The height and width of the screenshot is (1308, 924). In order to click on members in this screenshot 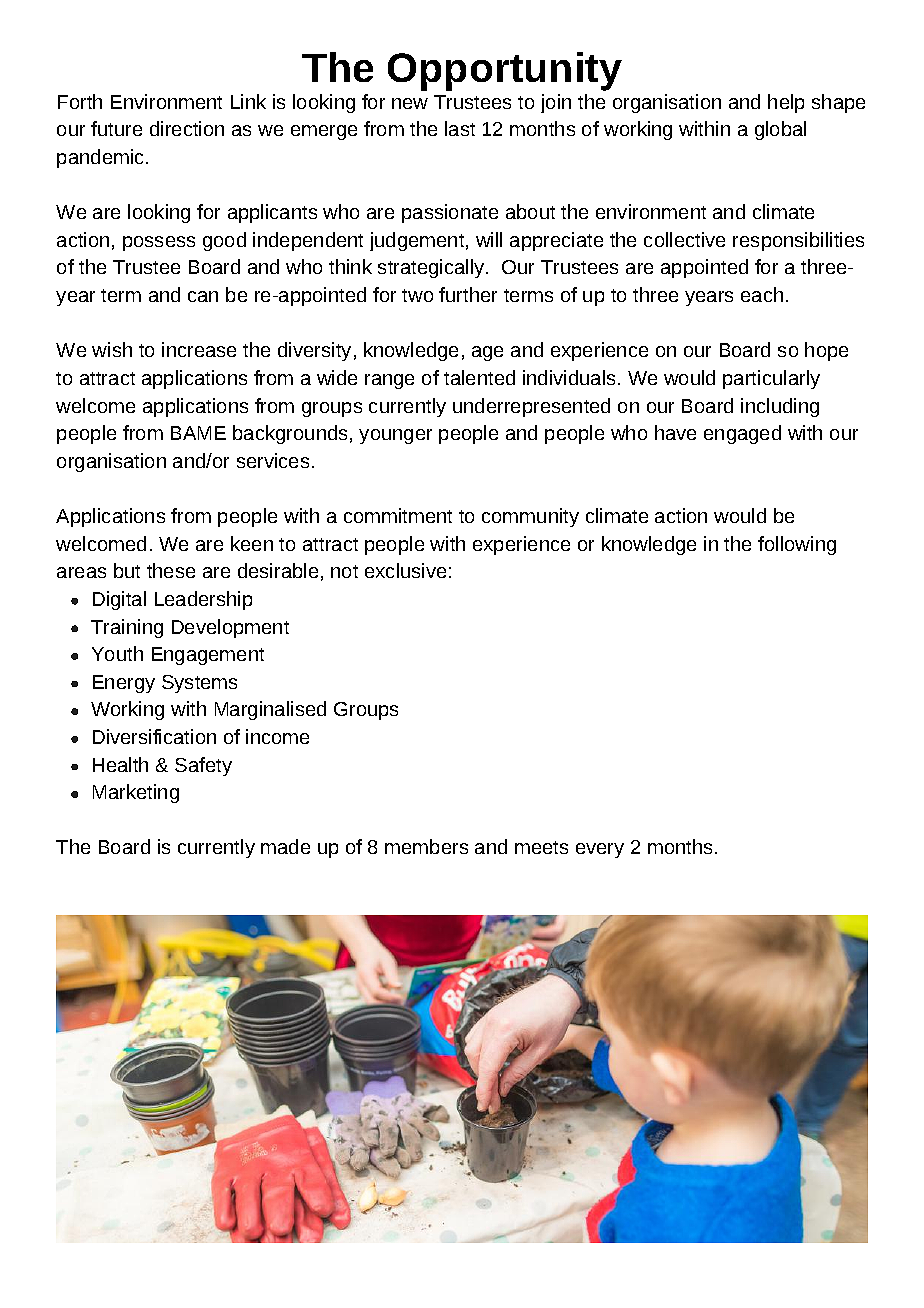, I will do `click(426, 846)`.
